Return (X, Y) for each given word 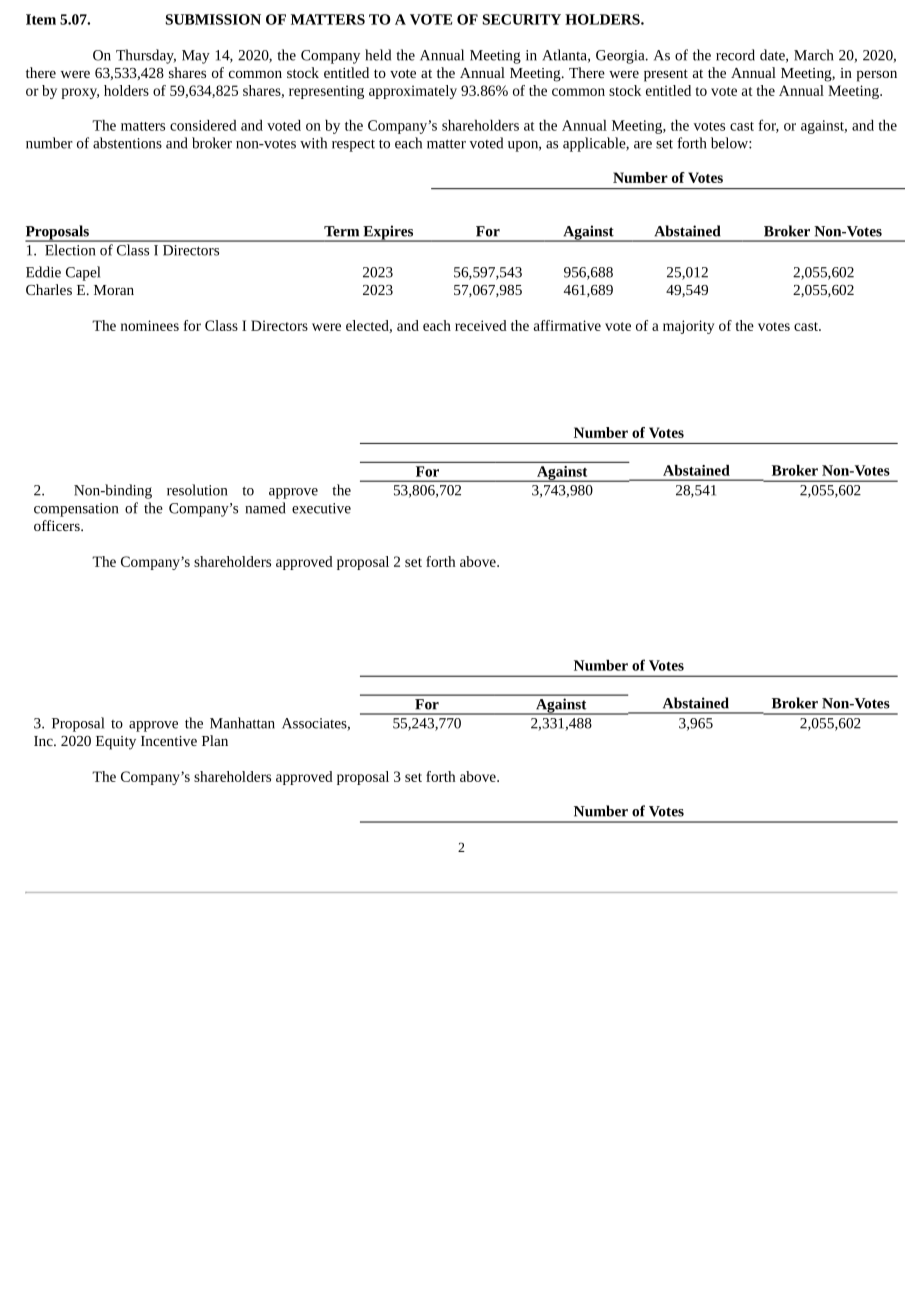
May (196, 57)
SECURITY (522, 19)
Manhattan (242, 723)
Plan (215, 740)
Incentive (169, 741)
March (813, 55)
